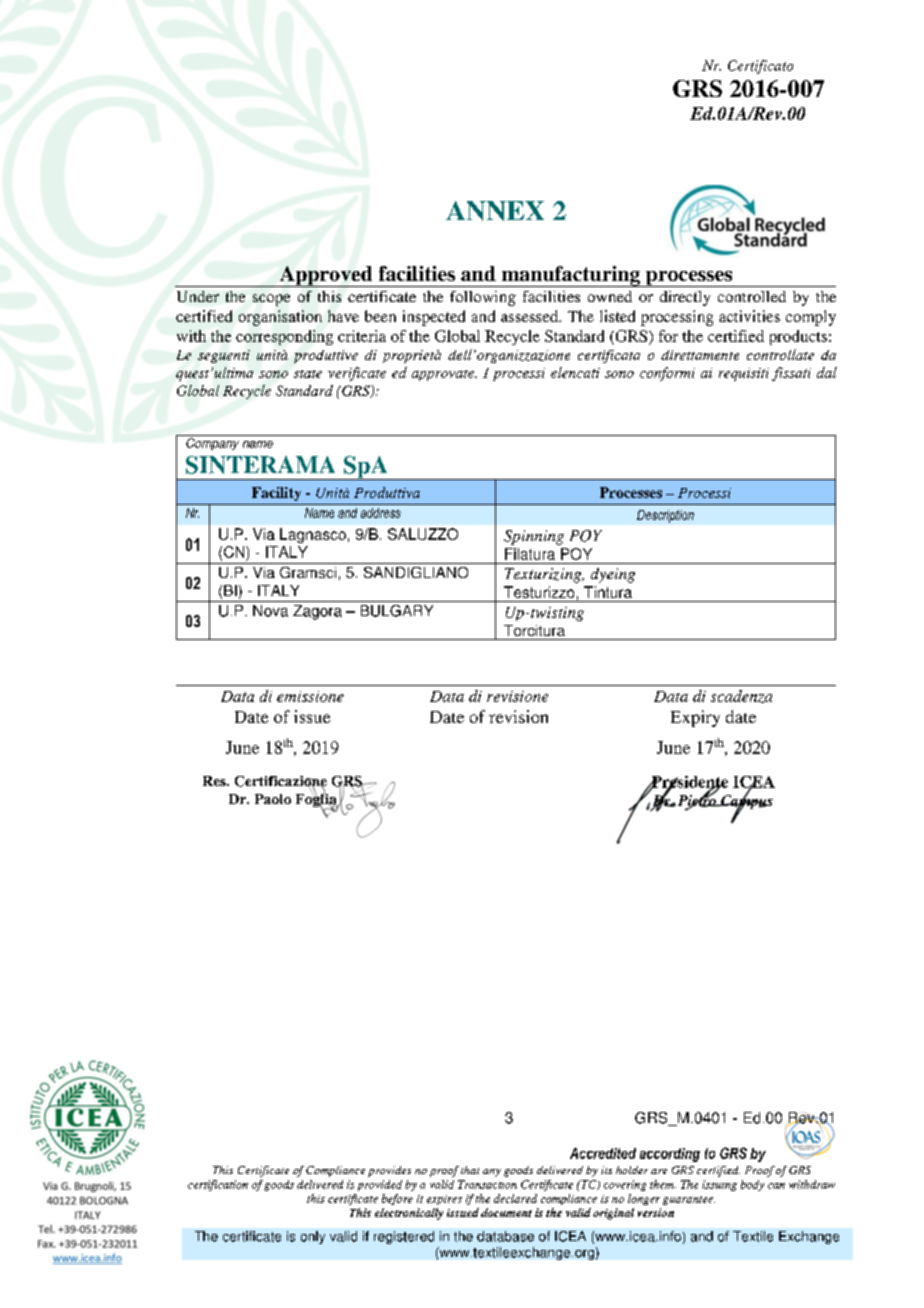 The width and height of the screenshot is (924, 1308). Describe the element at coordinates (313, 1237) in the screenshot. I see `only` at that location.
